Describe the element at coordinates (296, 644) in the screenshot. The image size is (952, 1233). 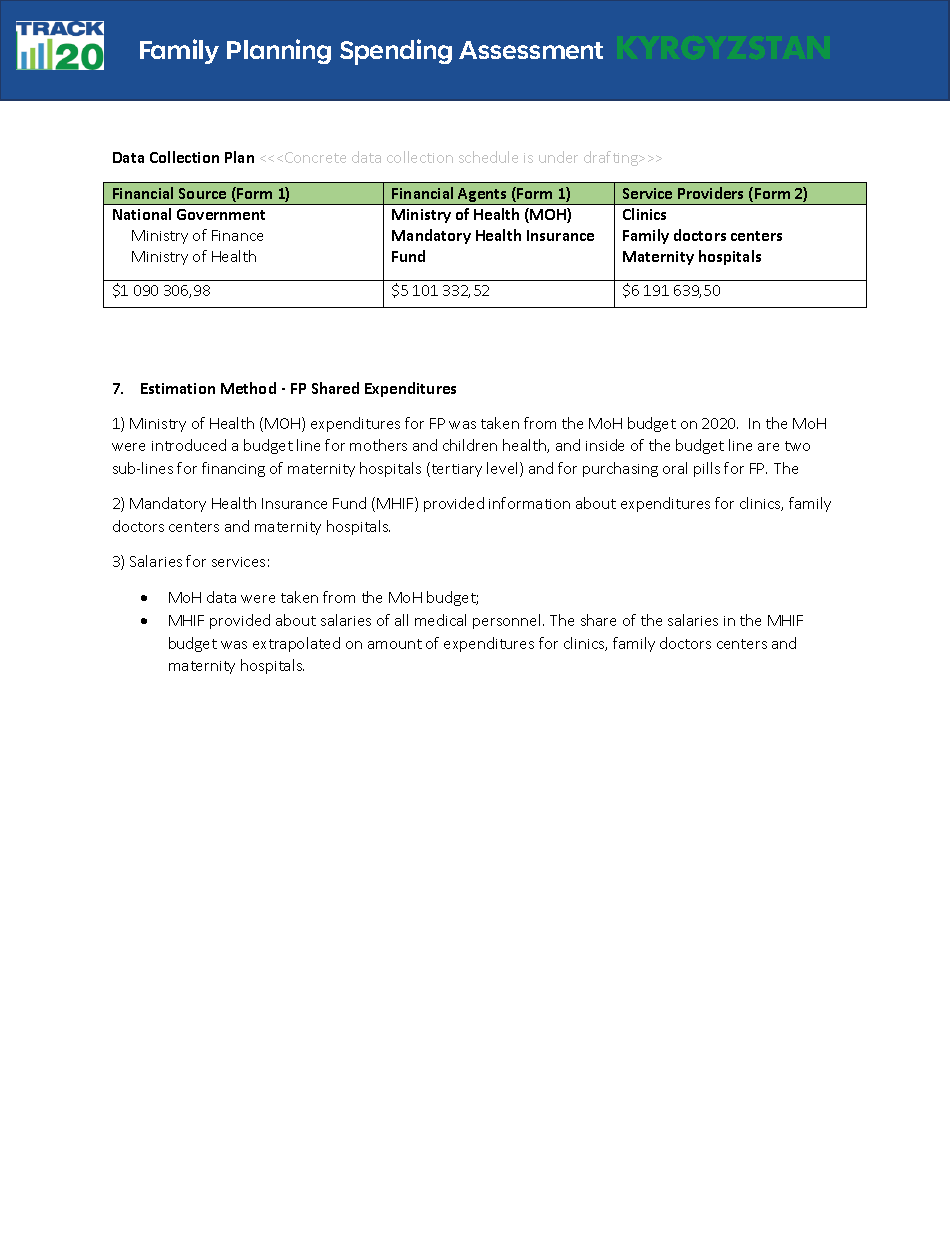
I see `extrapolated` at that location.
